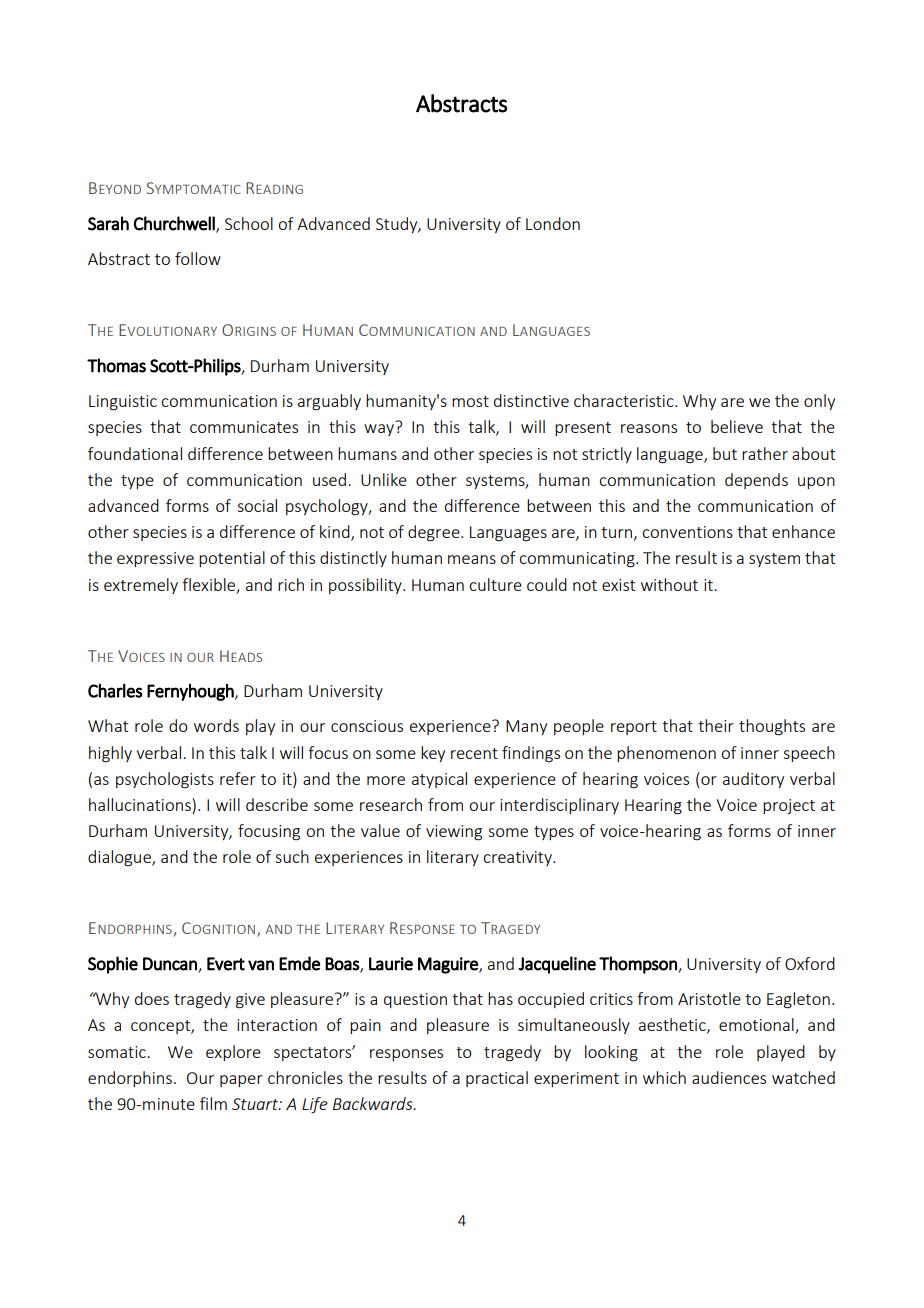 The height and width of the image is (1308, 924). I want to click on follow, so click(198, 258).
